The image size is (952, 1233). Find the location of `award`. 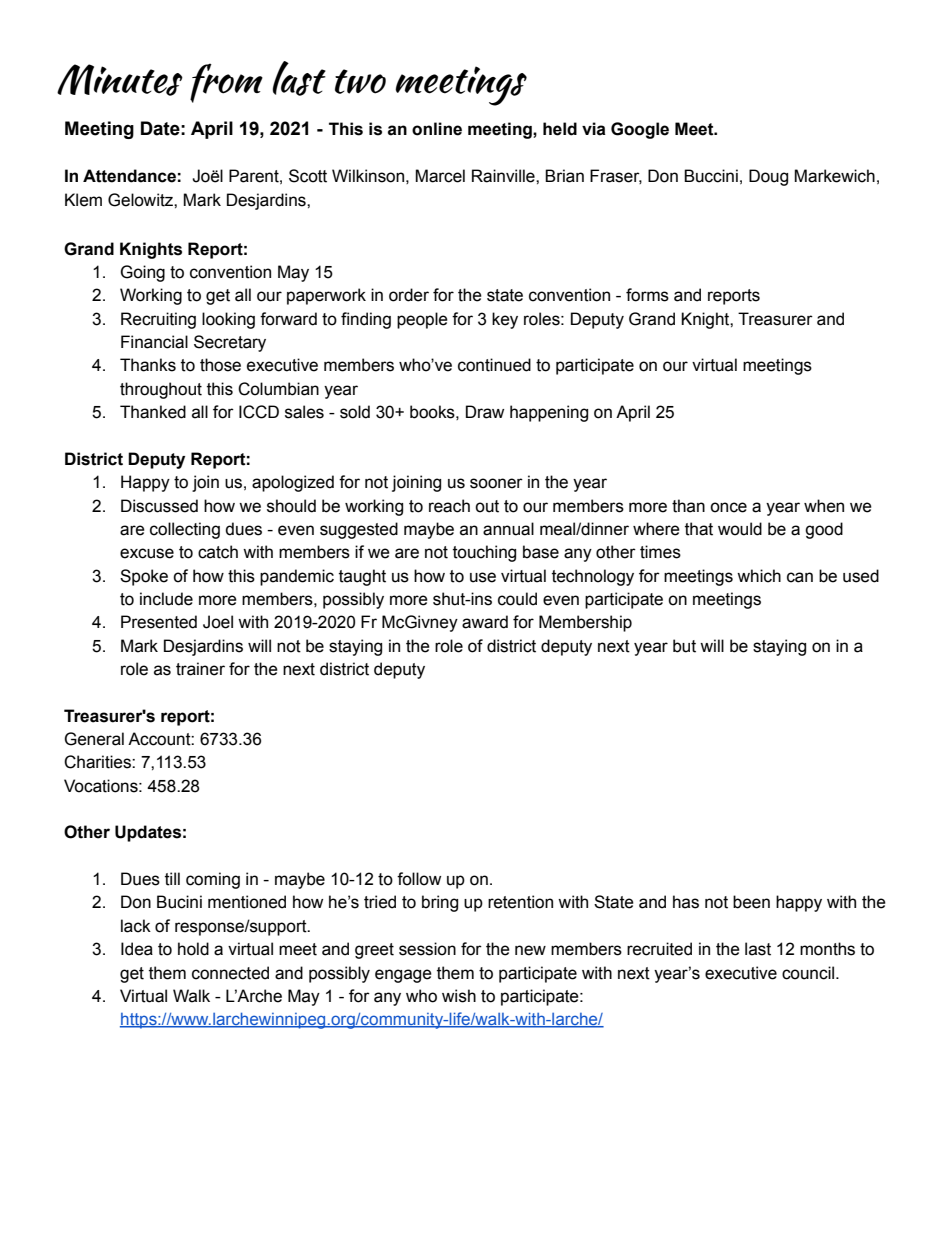

award is located at coordinates (485, 622).
